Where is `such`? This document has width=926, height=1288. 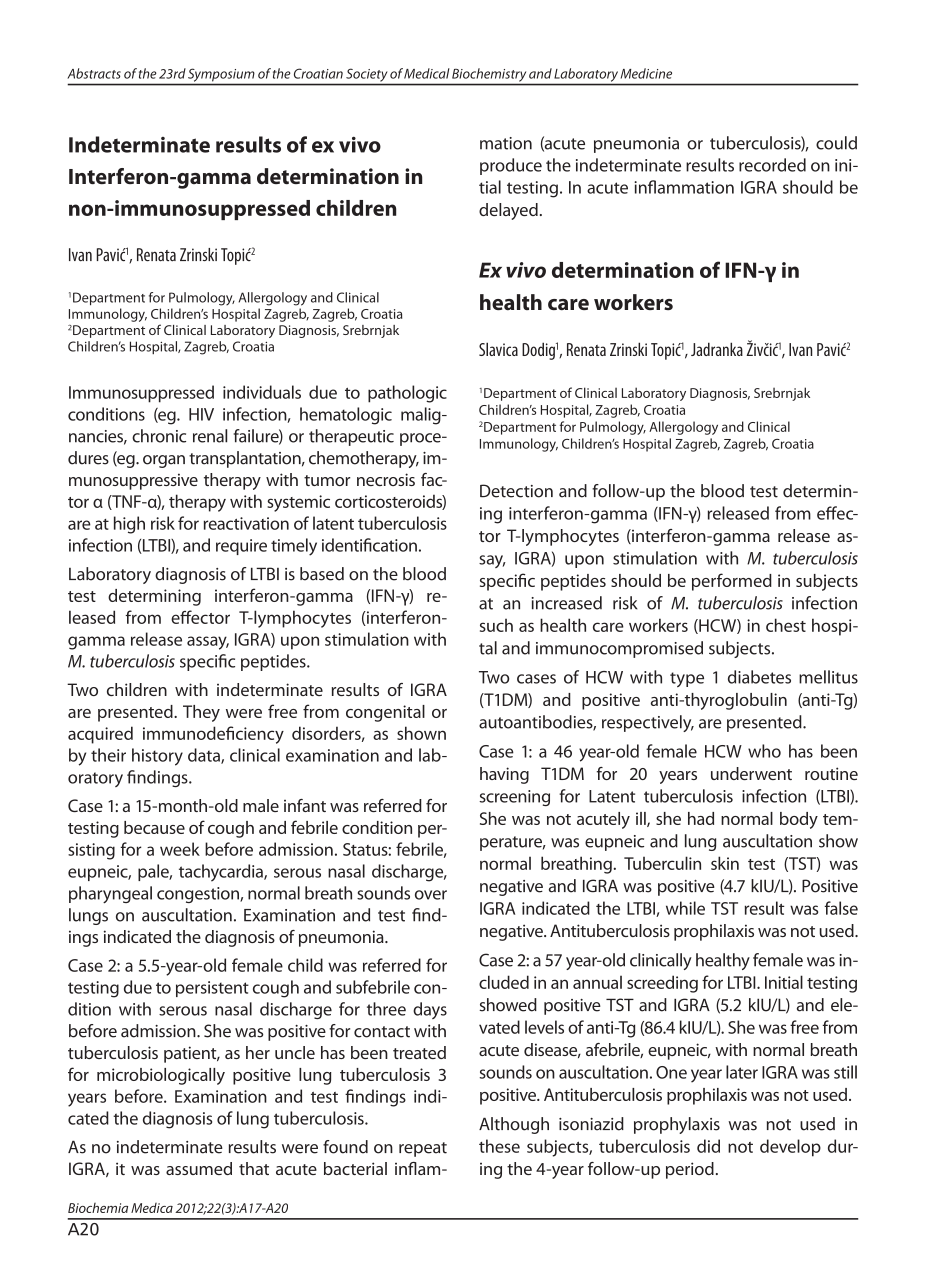 such is located at coordinates (496, 625).
